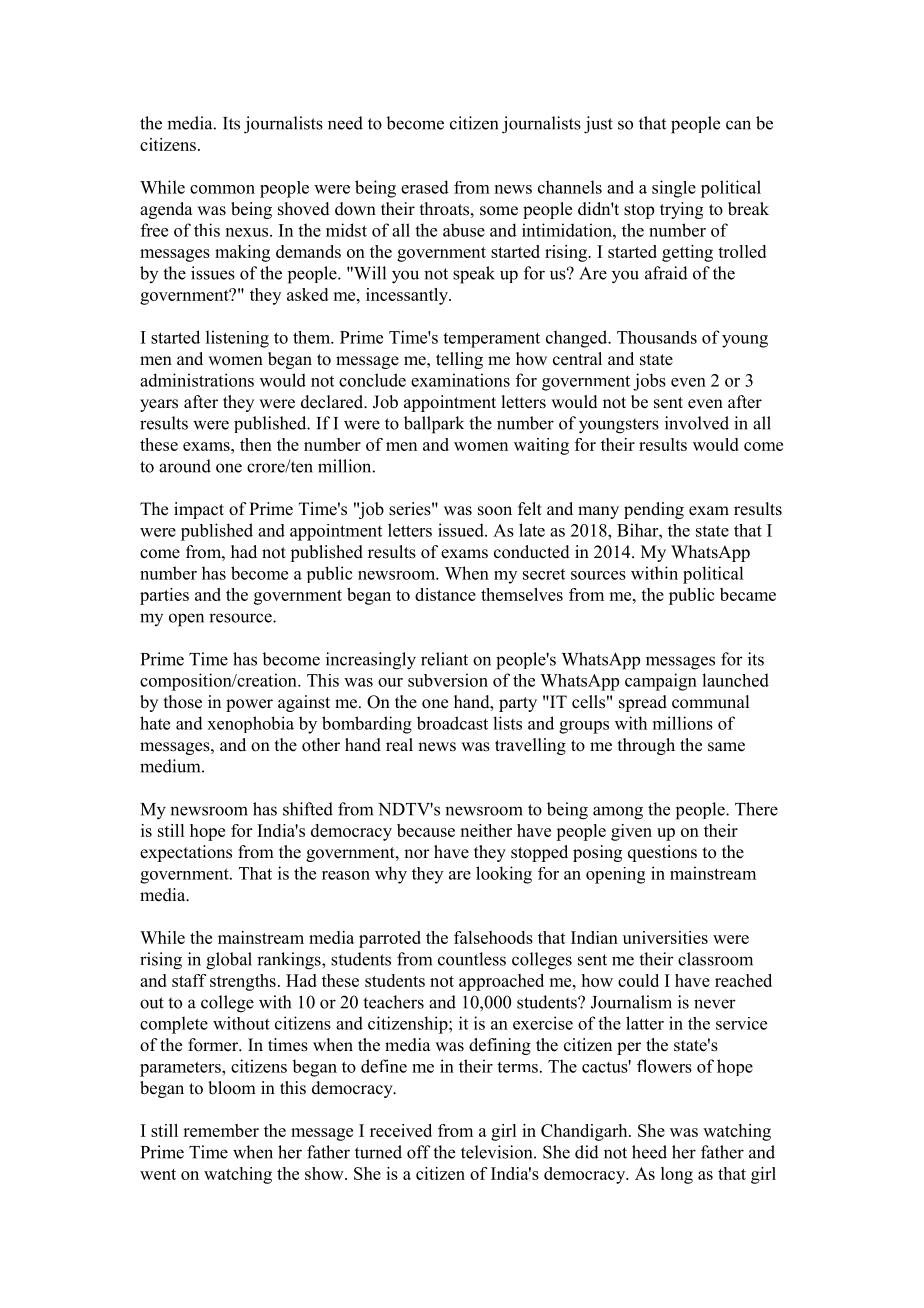 The width and height of the screenshot is (924, 1308). I want to click on off, so click(419, 1152).
